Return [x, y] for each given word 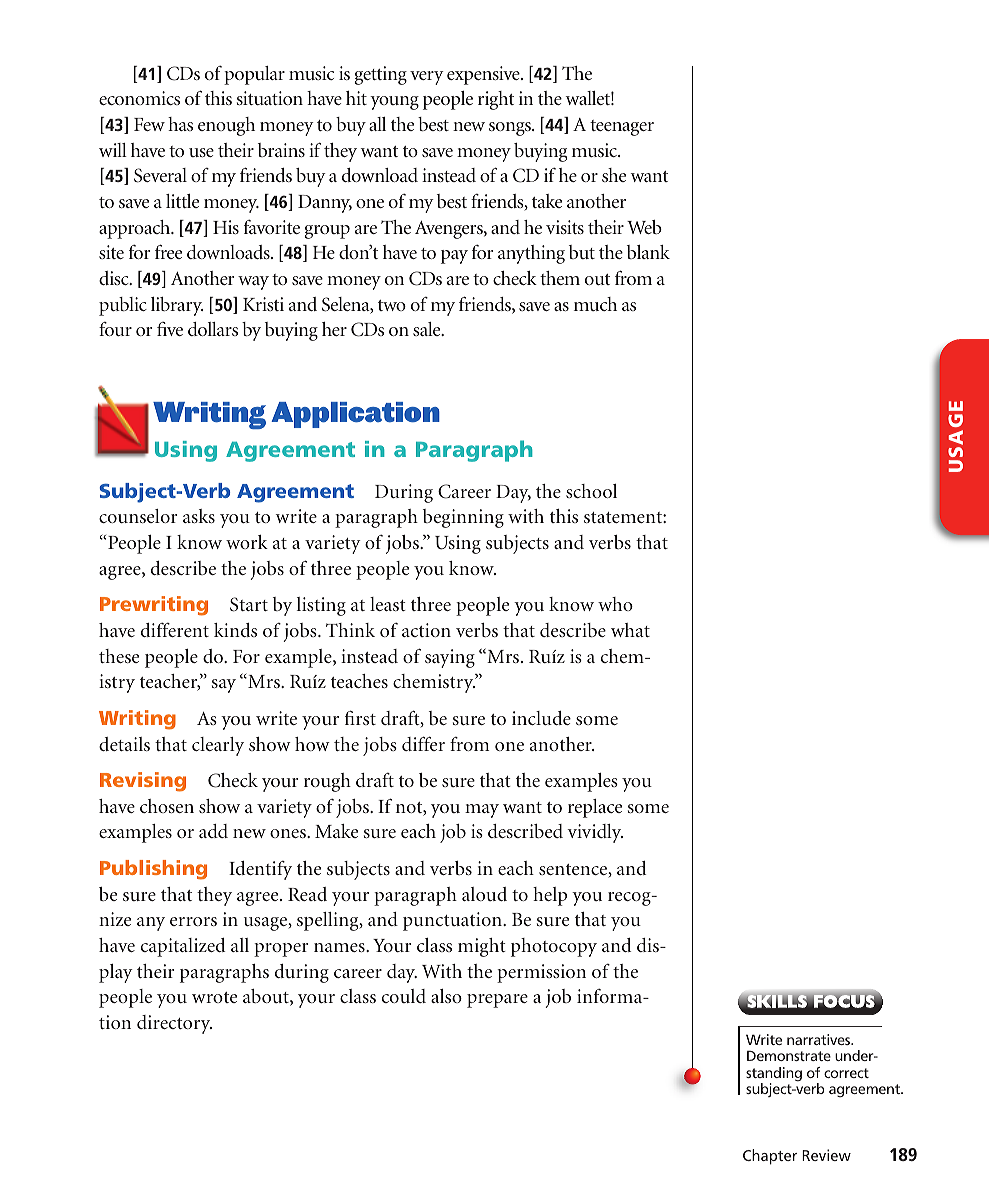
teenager [622, 128]
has [180, 124]
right [496, 100]
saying [450, 658]
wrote [214, 997]
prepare [497, 1001]
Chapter [770, 1157]
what [630, 630]
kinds [235, 630]
